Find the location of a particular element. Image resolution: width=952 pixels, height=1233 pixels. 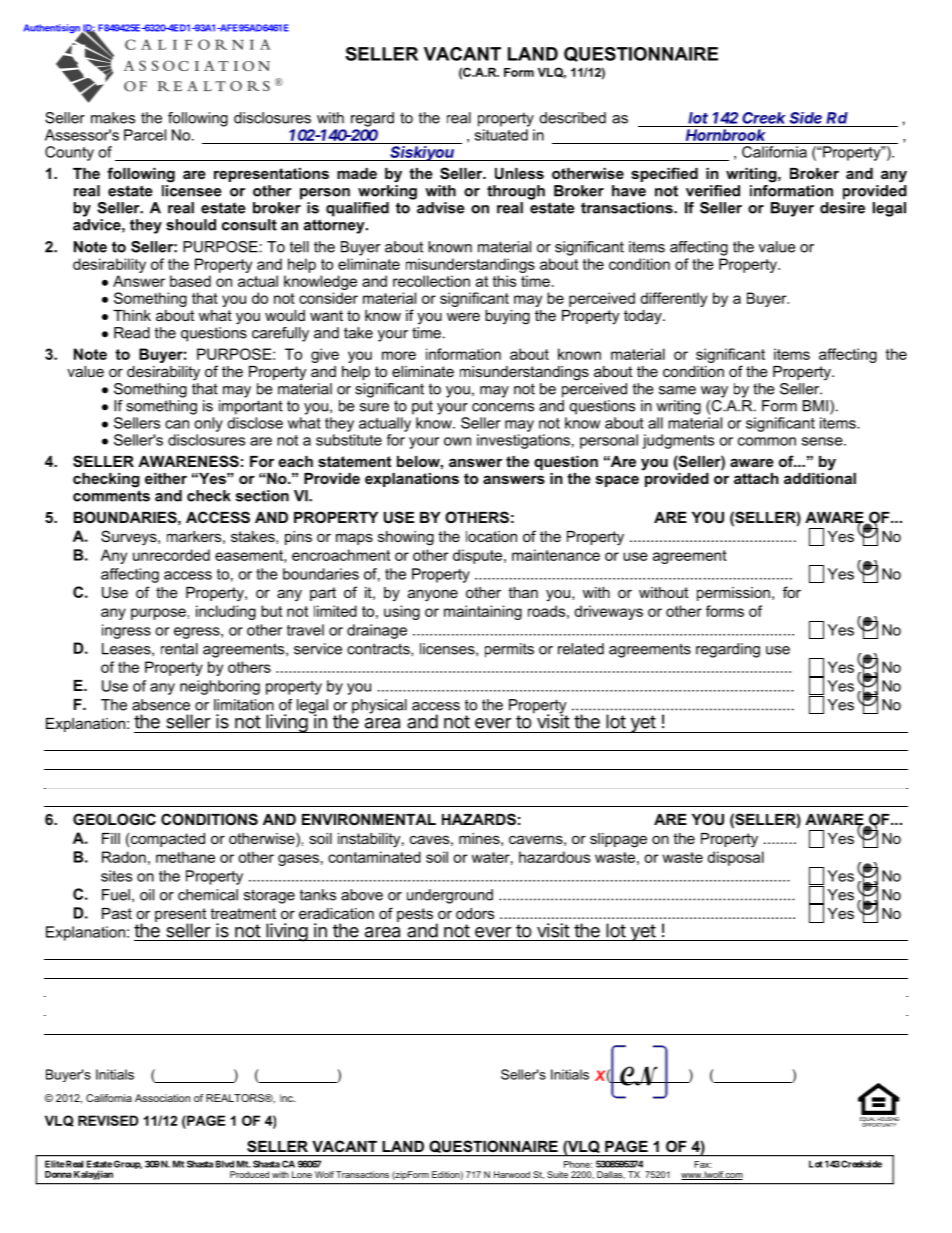

permission is located at coordinates (733, 594).
